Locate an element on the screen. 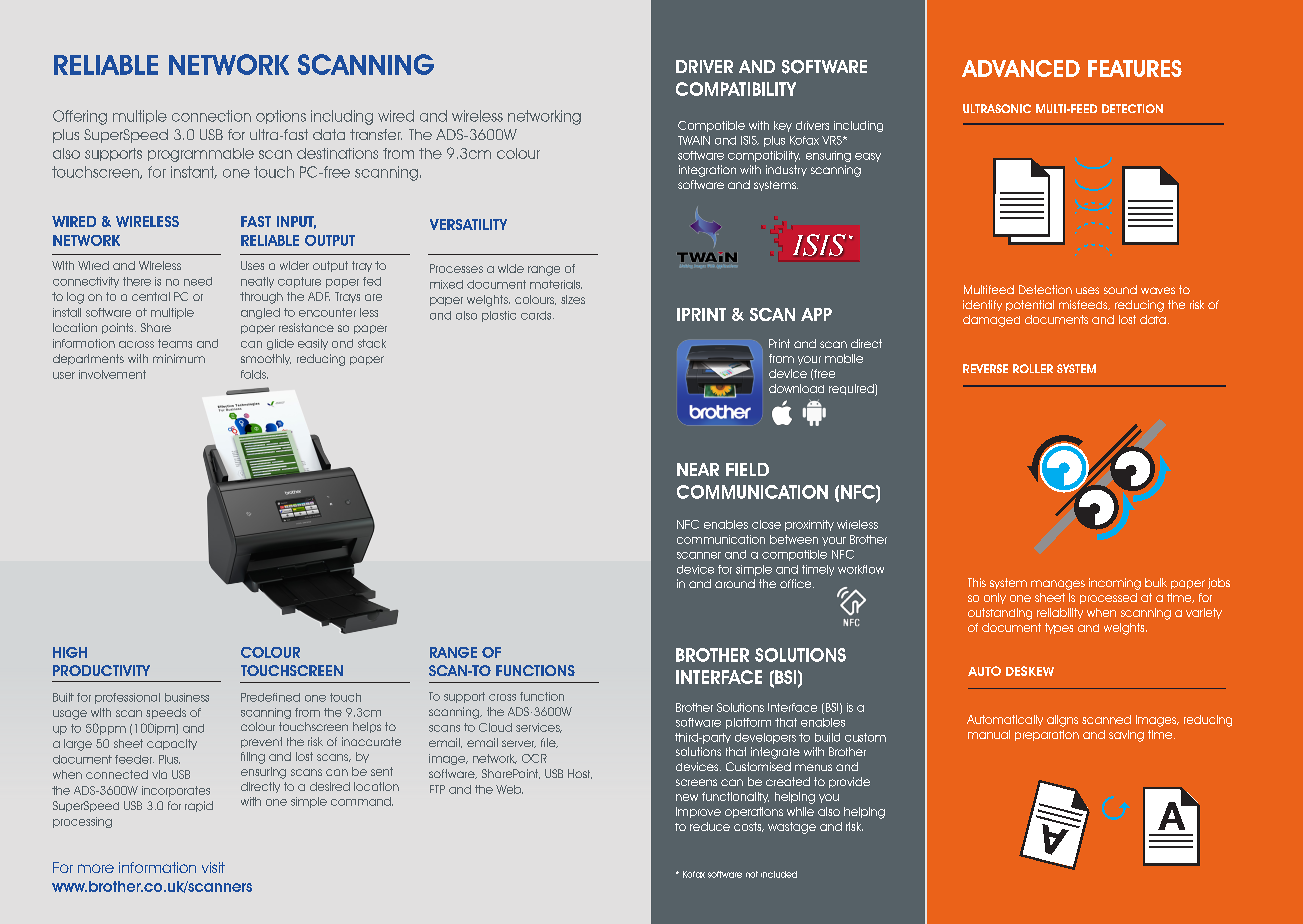 The image size is (1303, 924). connection is located at coordinates (211, 116).
